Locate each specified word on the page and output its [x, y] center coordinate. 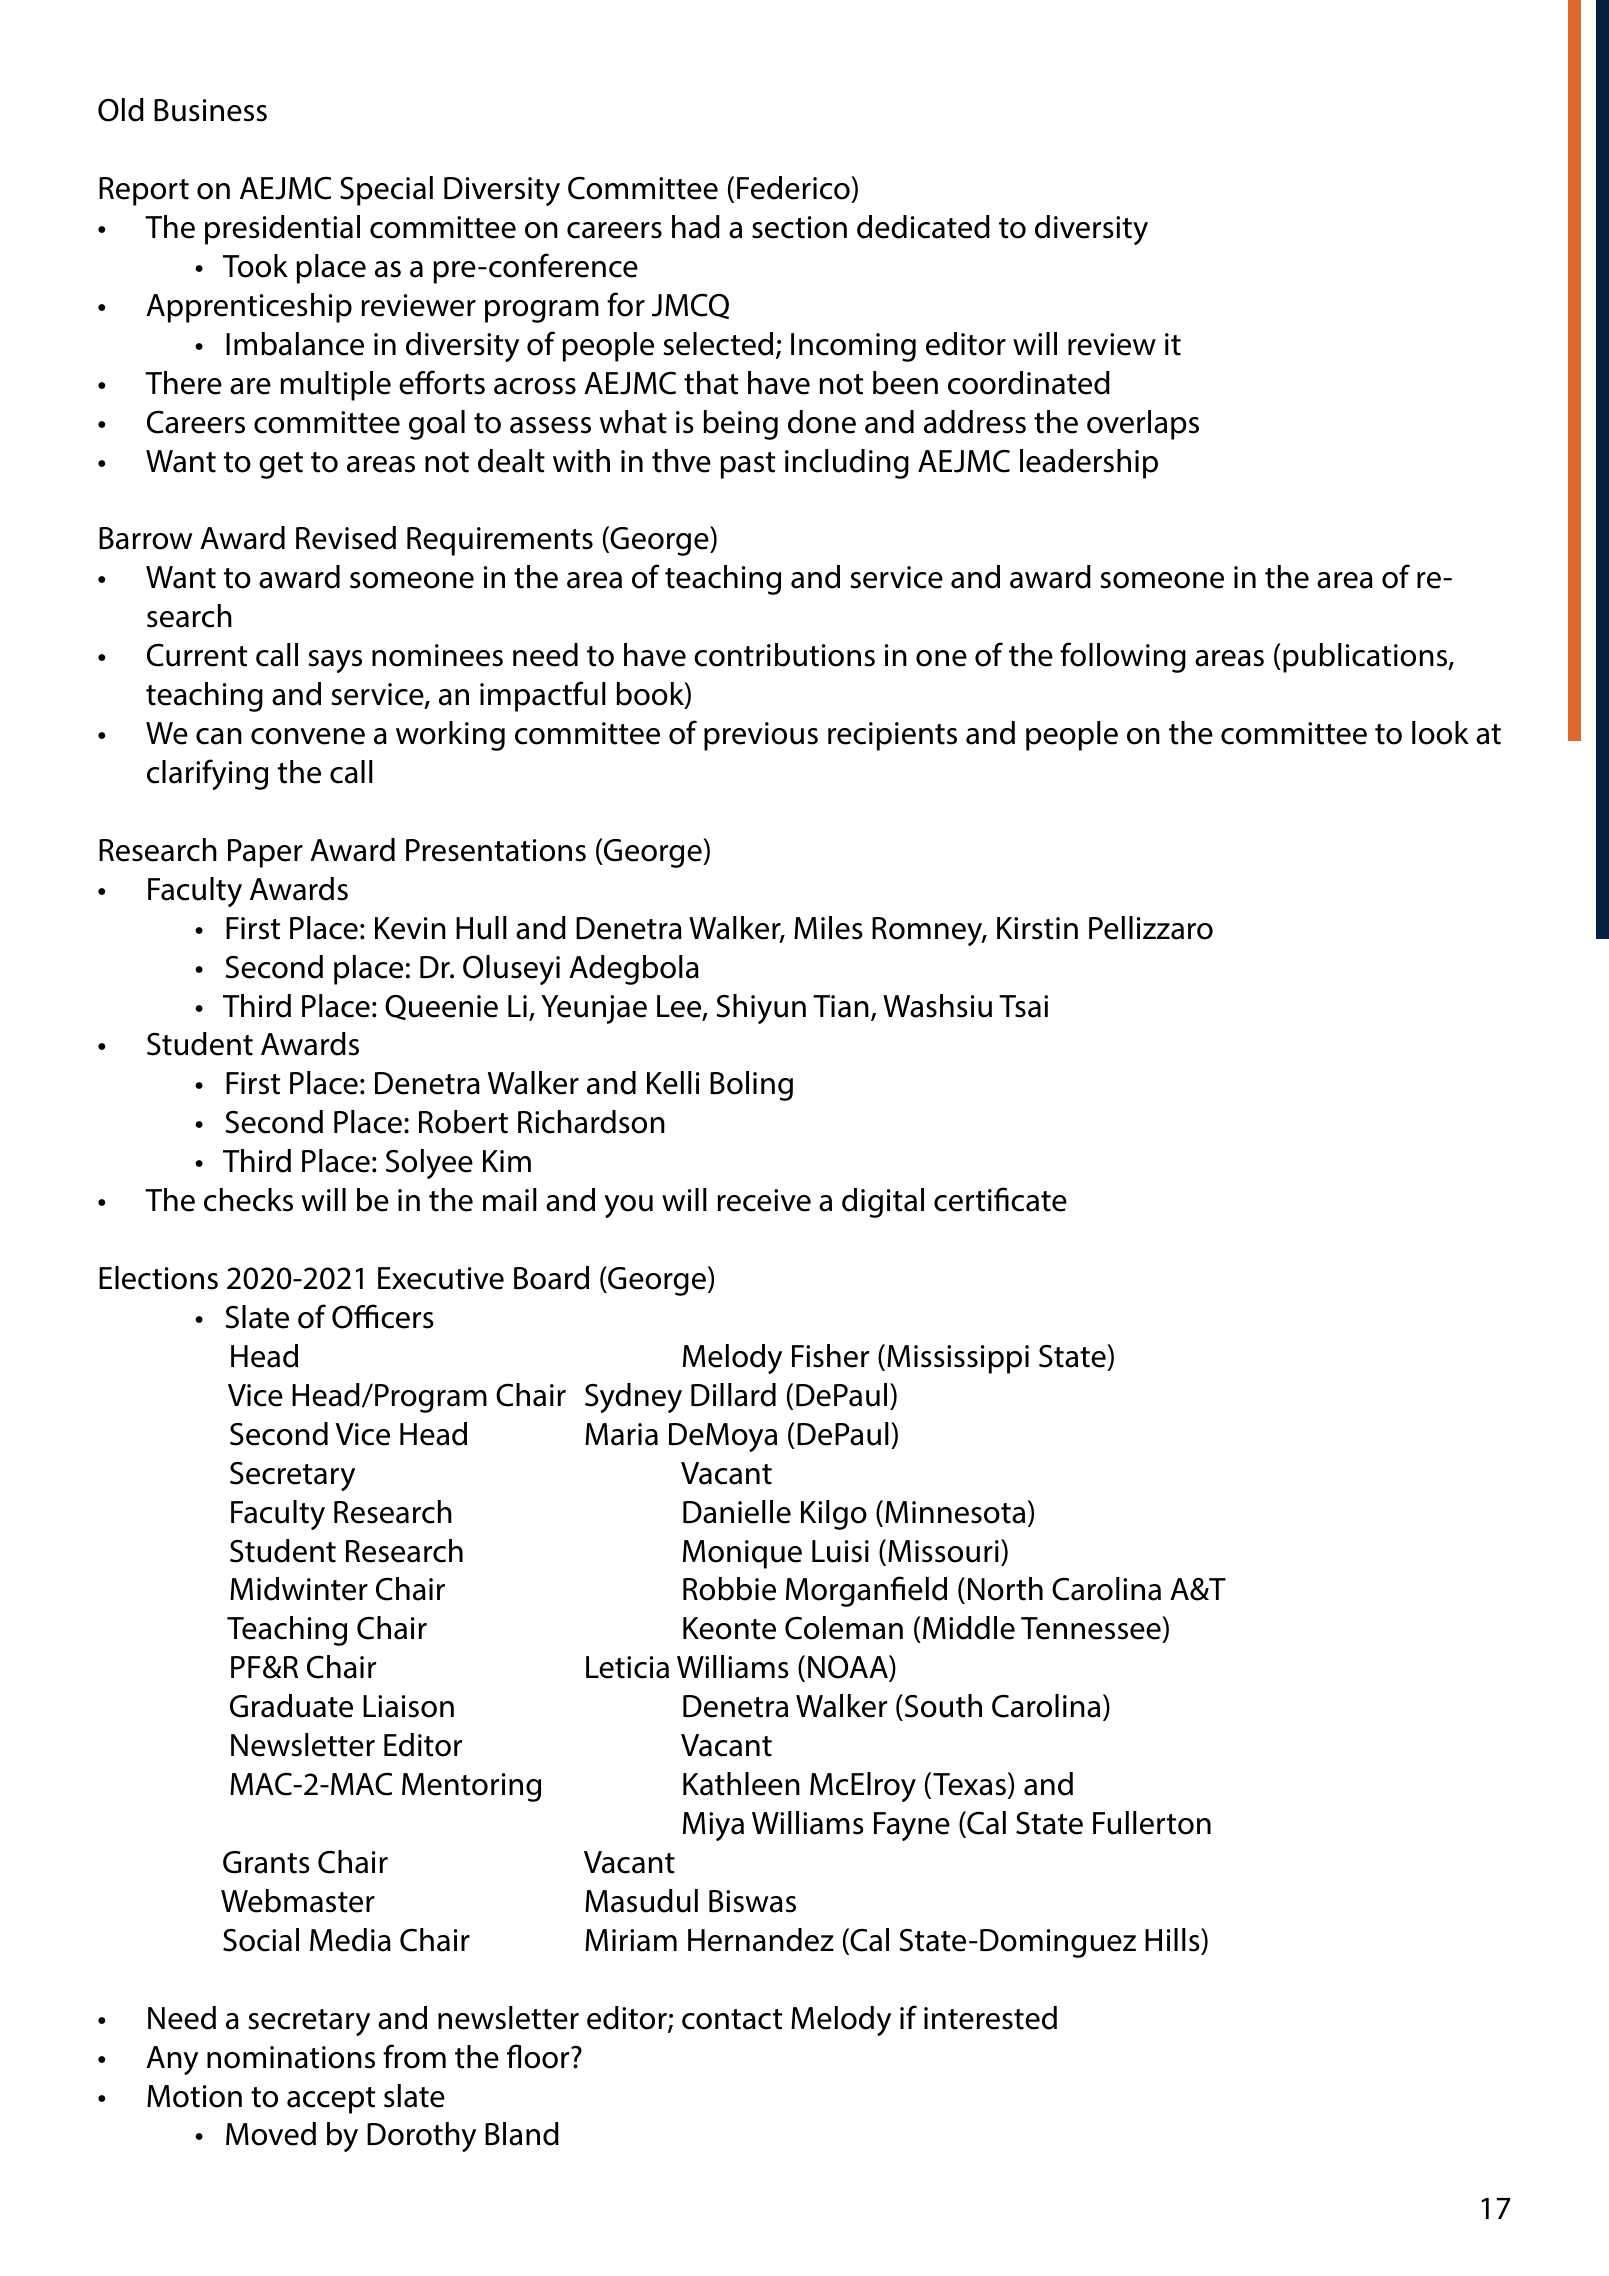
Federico [794, 188]
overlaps [1143, 425]
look [1440, 733]
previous [761, 736]
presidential [282, 230]
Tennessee [1092, 1629]
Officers [383, 1316]
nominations [291, 2057]
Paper [265, 853]
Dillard [733, 1395]
